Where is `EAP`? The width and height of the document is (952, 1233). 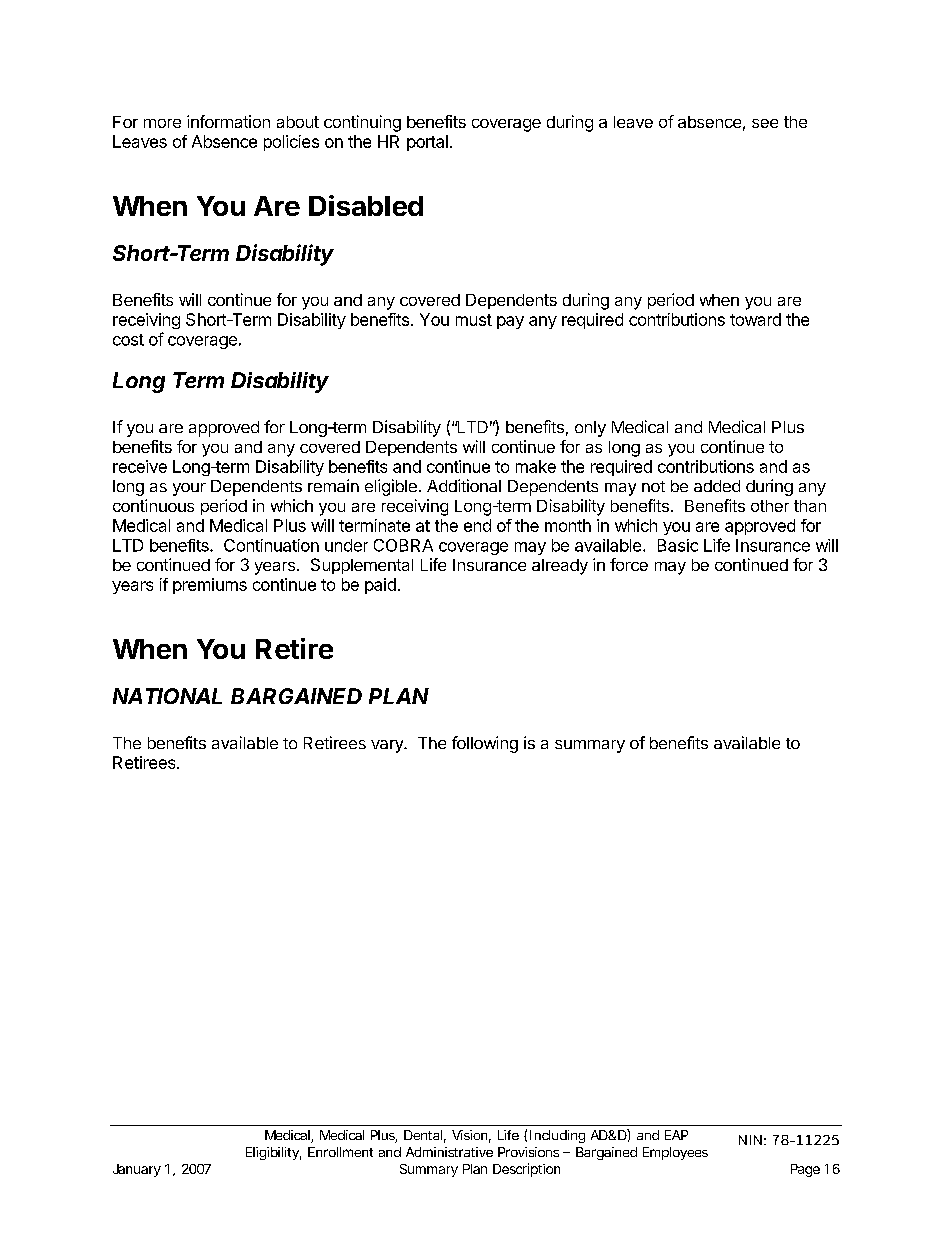
EAP is located at coordinates (676, 1135).
